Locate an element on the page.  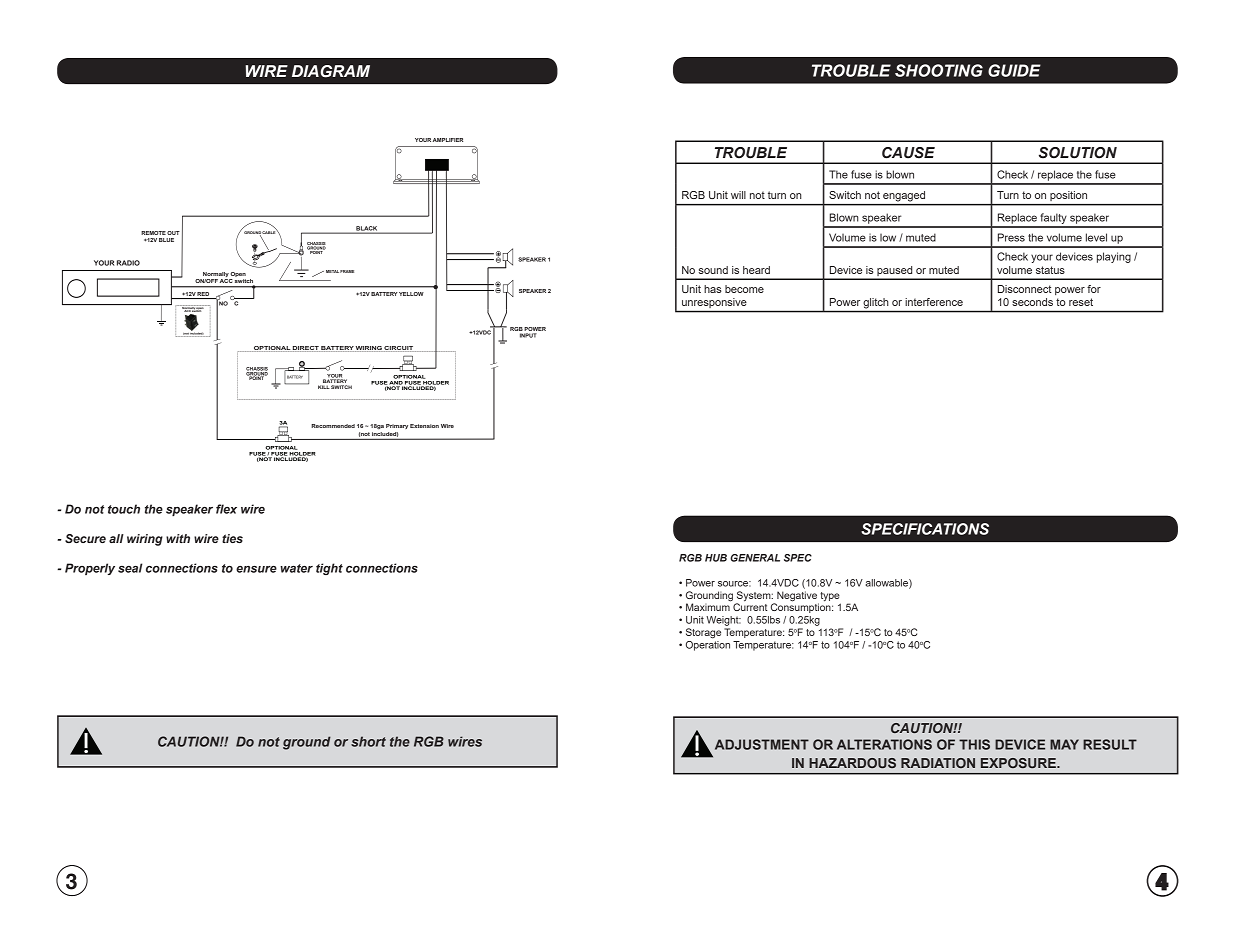
type is located at coordinates (830, 597).
